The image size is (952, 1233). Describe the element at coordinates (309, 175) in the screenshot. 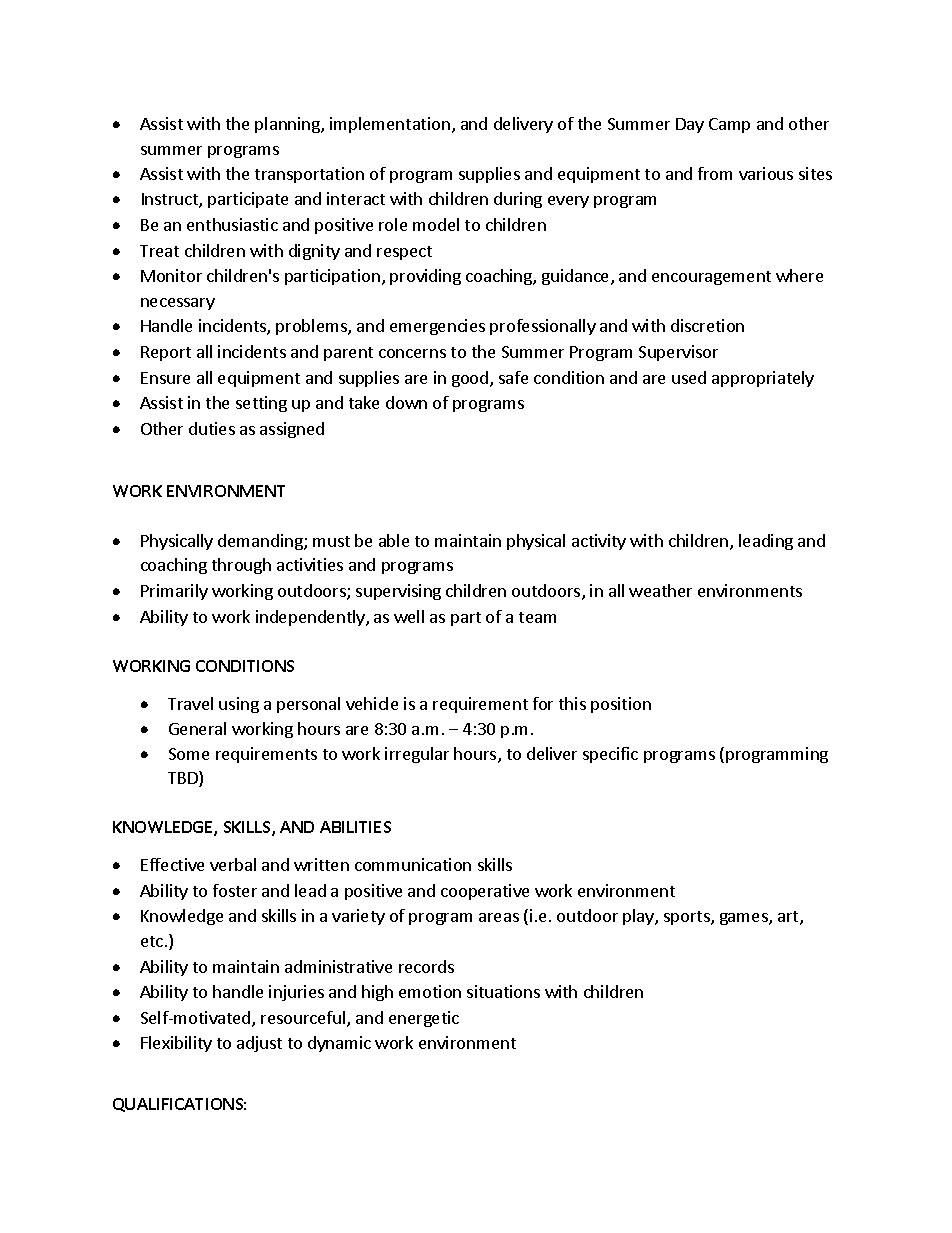

I see `transportation` at that location.
